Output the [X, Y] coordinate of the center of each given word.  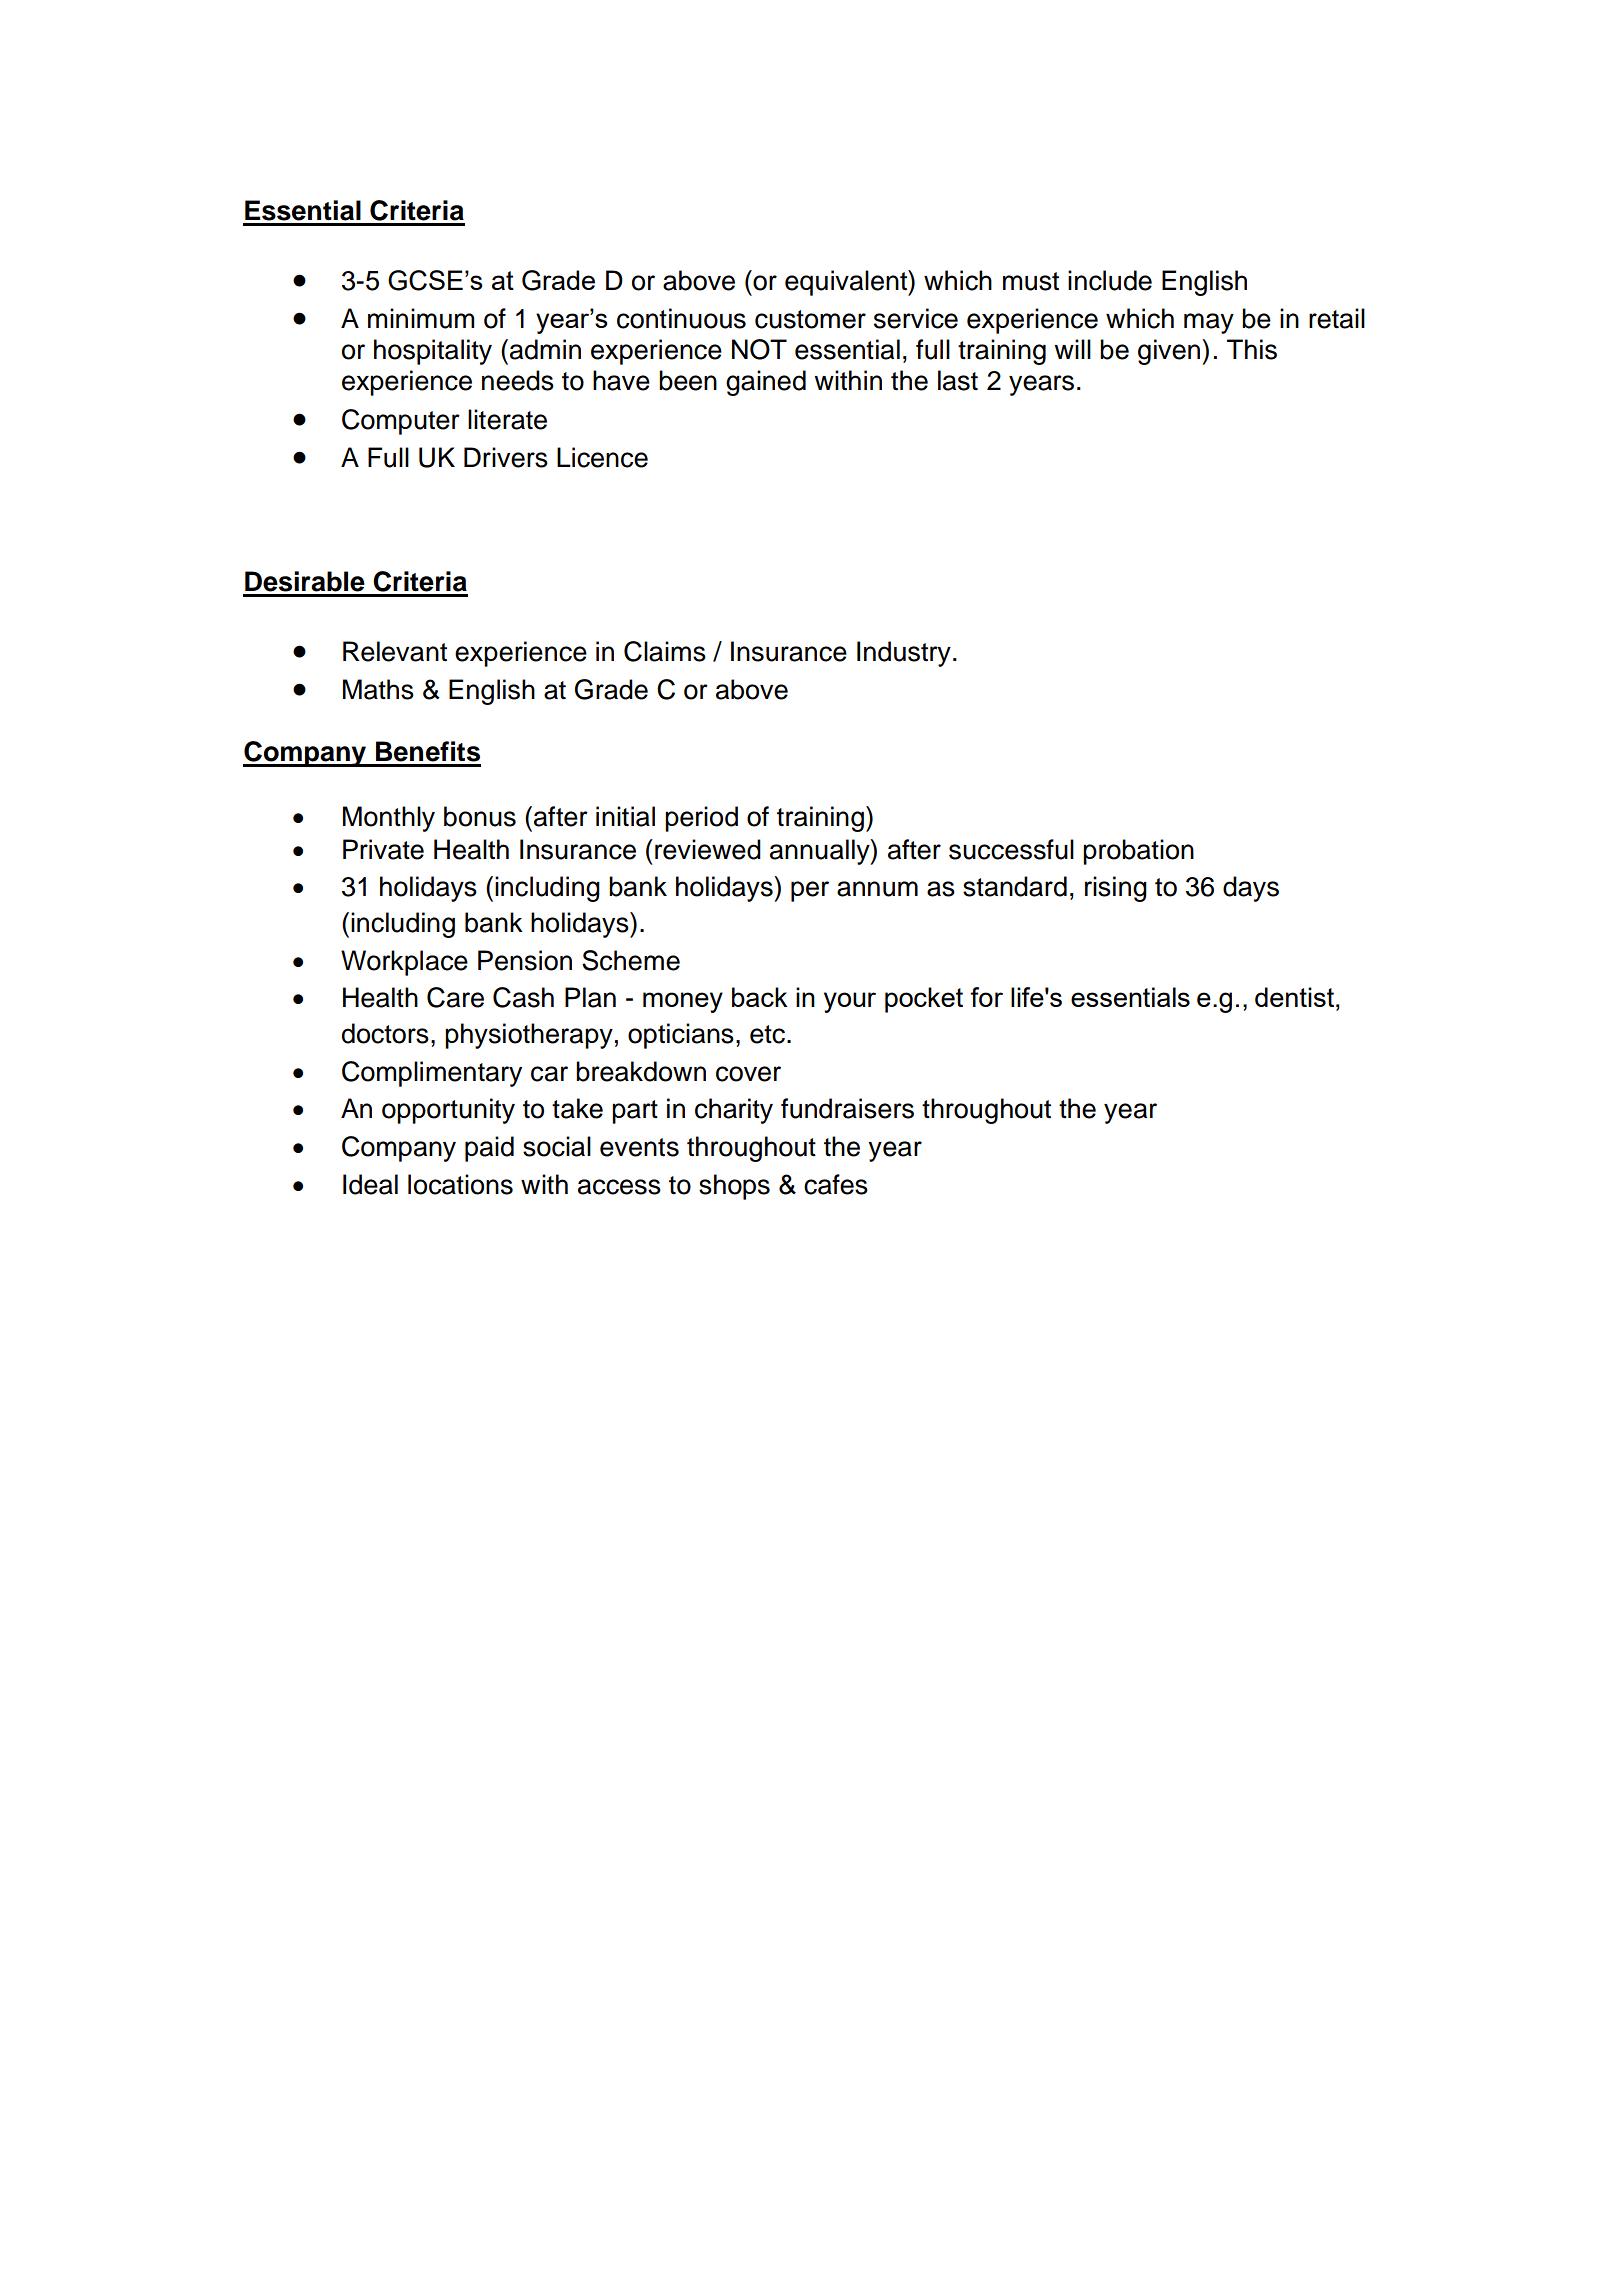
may [1209, 323]
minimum [421, 318]
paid [489, 1149]
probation [1138, 852]
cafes [836, 1184]
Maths [378, 689]
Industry [904, 654]
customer [810, 319]
